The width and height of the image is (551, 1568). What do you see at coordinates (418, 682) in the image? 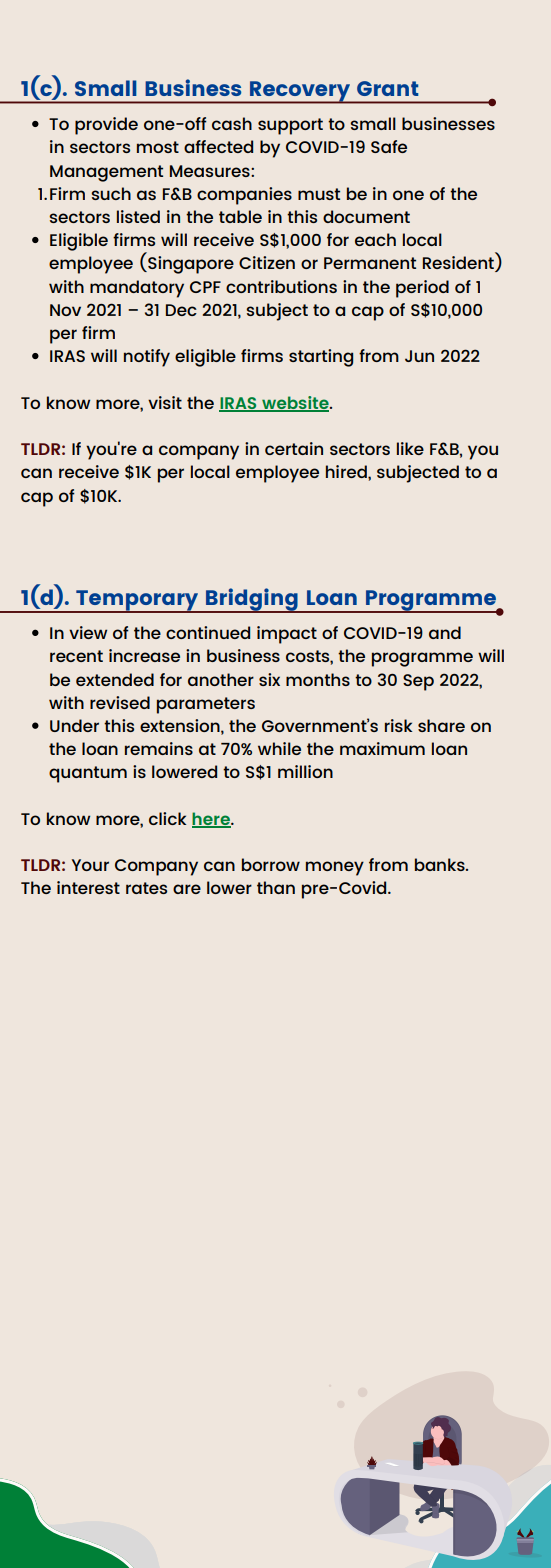
I see `Sep` at bounding box center [418, 682].
